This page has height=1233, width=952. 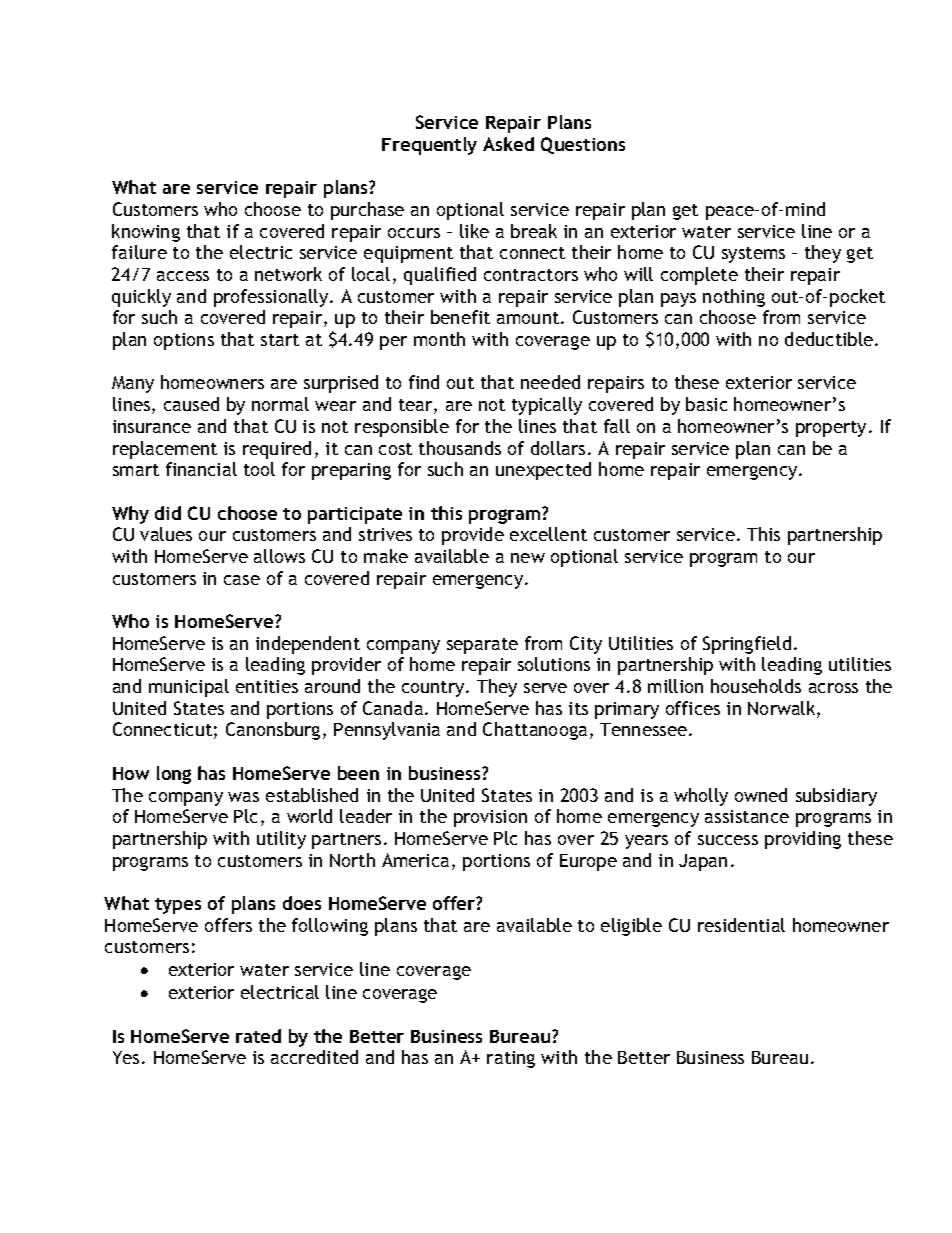 What do you see at coordinates (201, 469) in the page?
I see `financial` at bounding box center [201, 469].
